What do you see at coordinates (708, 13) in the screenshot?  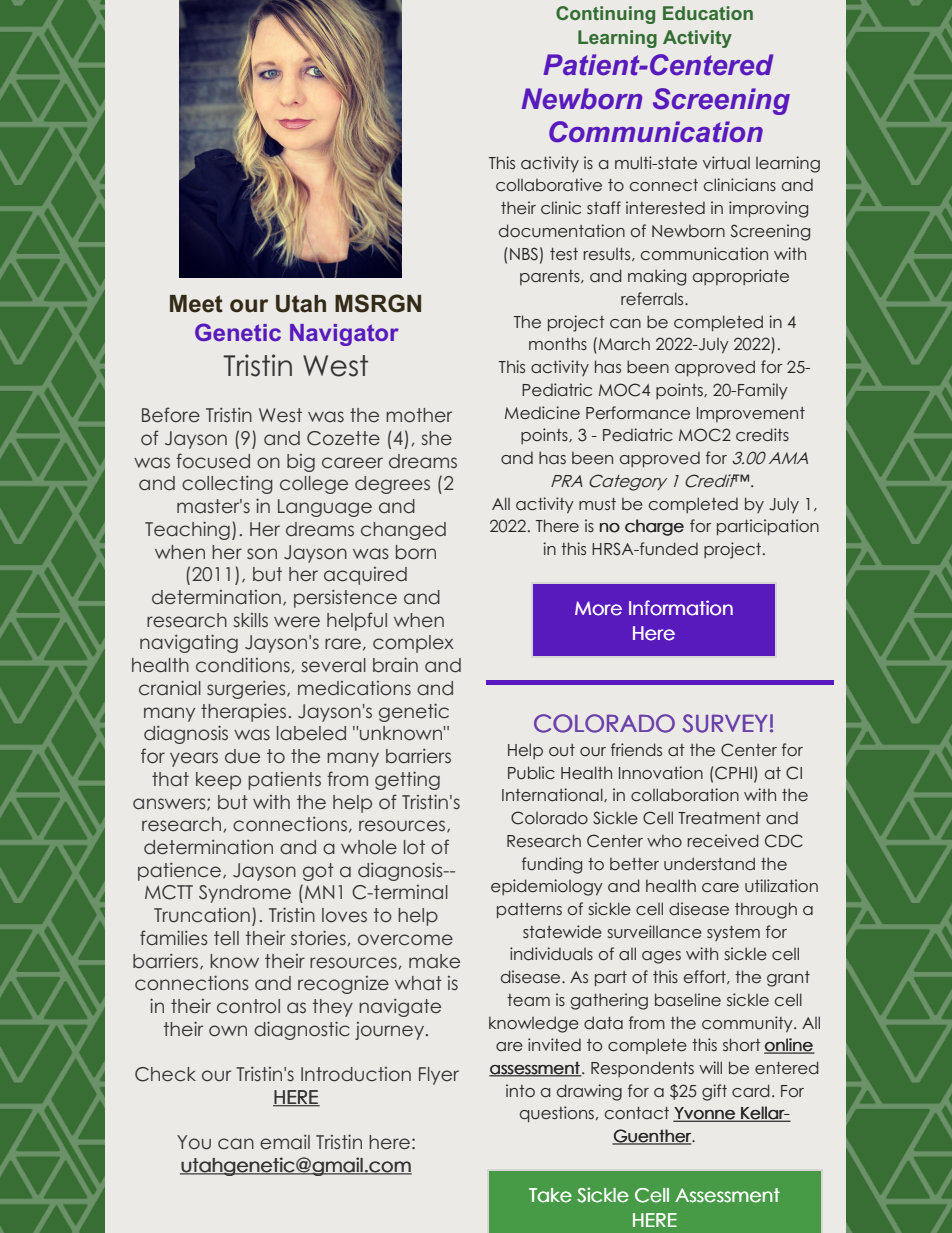 I see `Education` at bounding box center [708, 13].
